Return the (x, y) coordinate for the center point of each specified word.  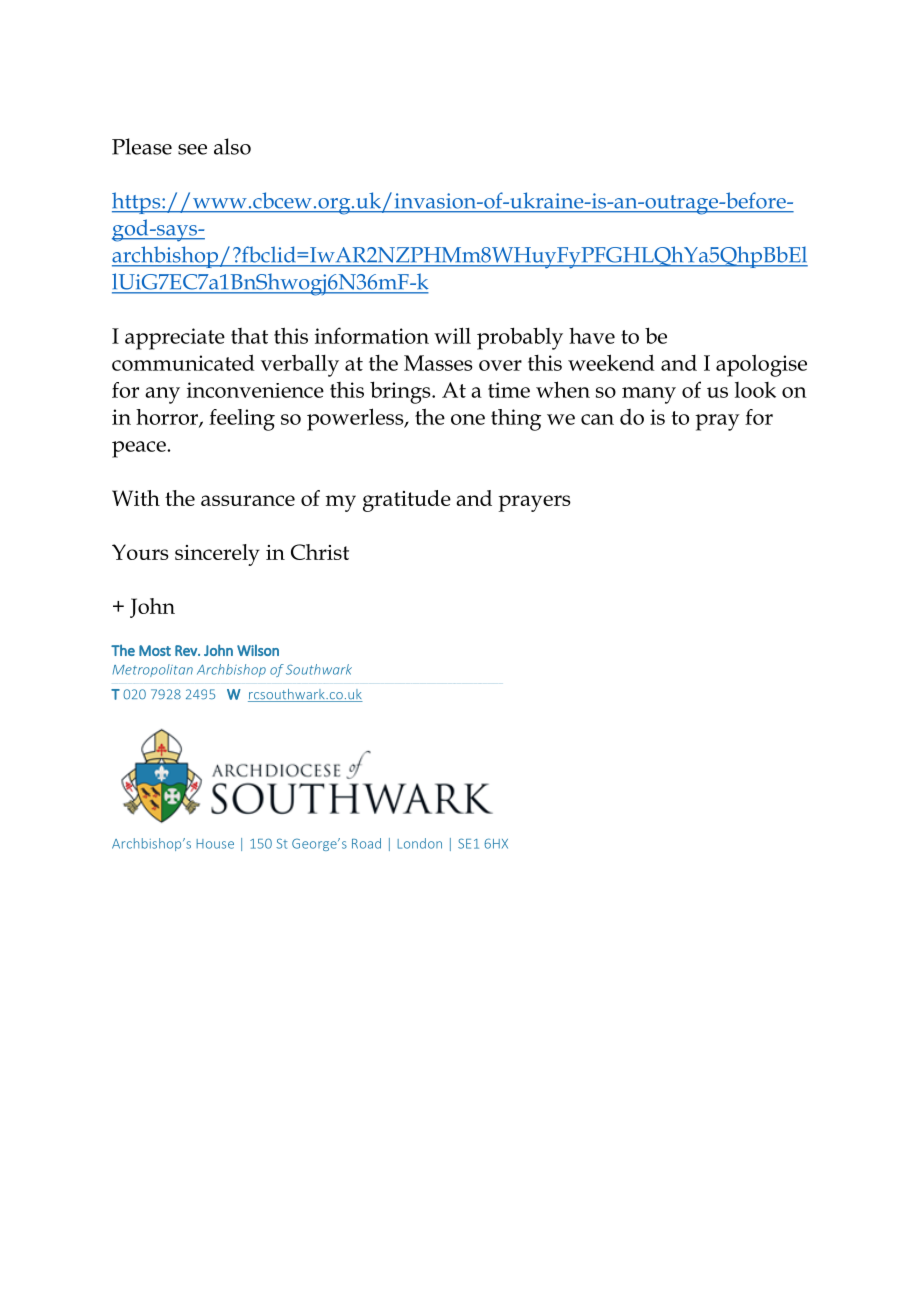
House (215, 844)
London (420, 843)
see (192, 149)
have (592, 336)
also (232, 146)
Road (366, 843)
